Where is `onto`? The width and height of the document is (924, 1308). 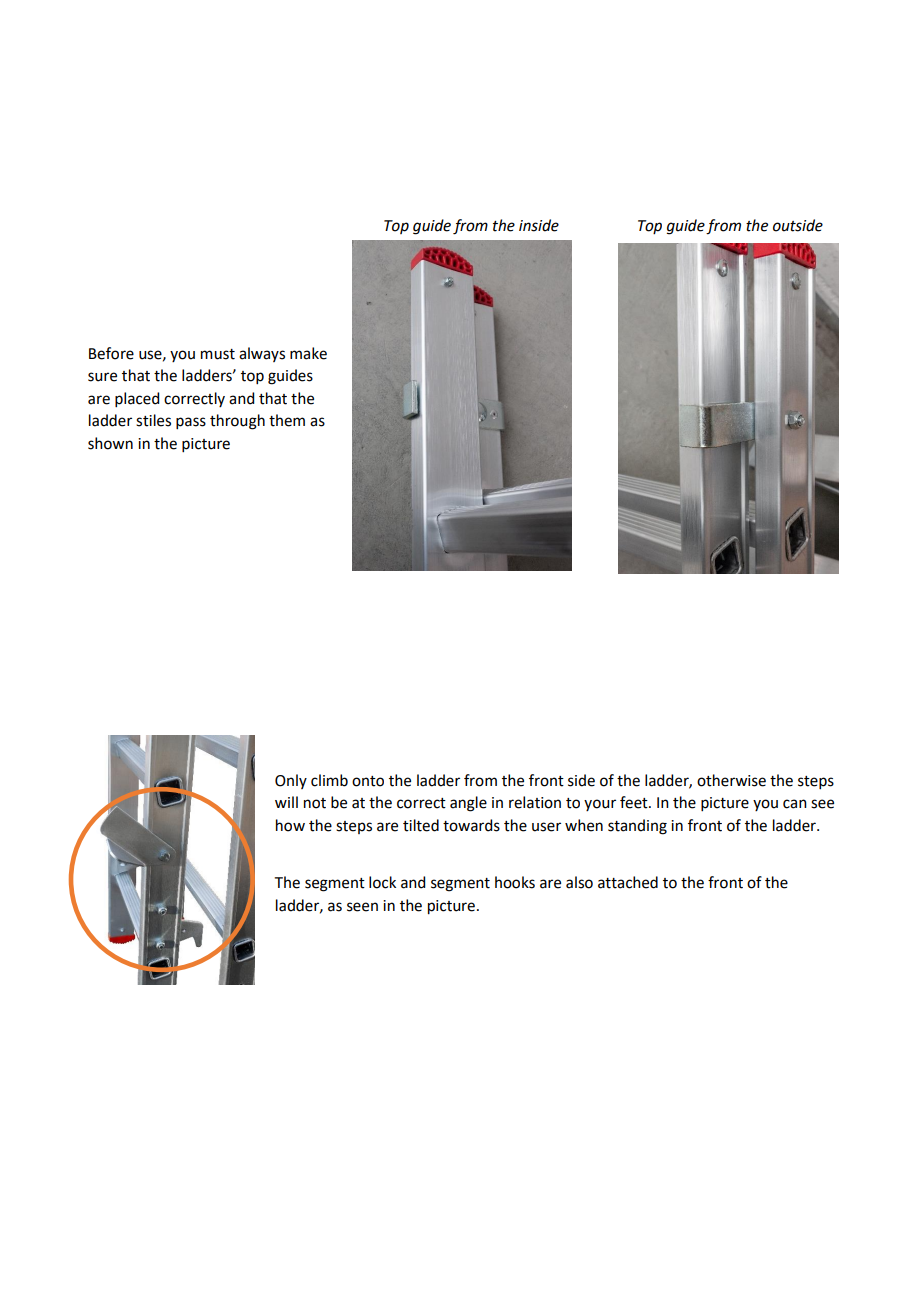 onto is located at coordinates (368, 781).
